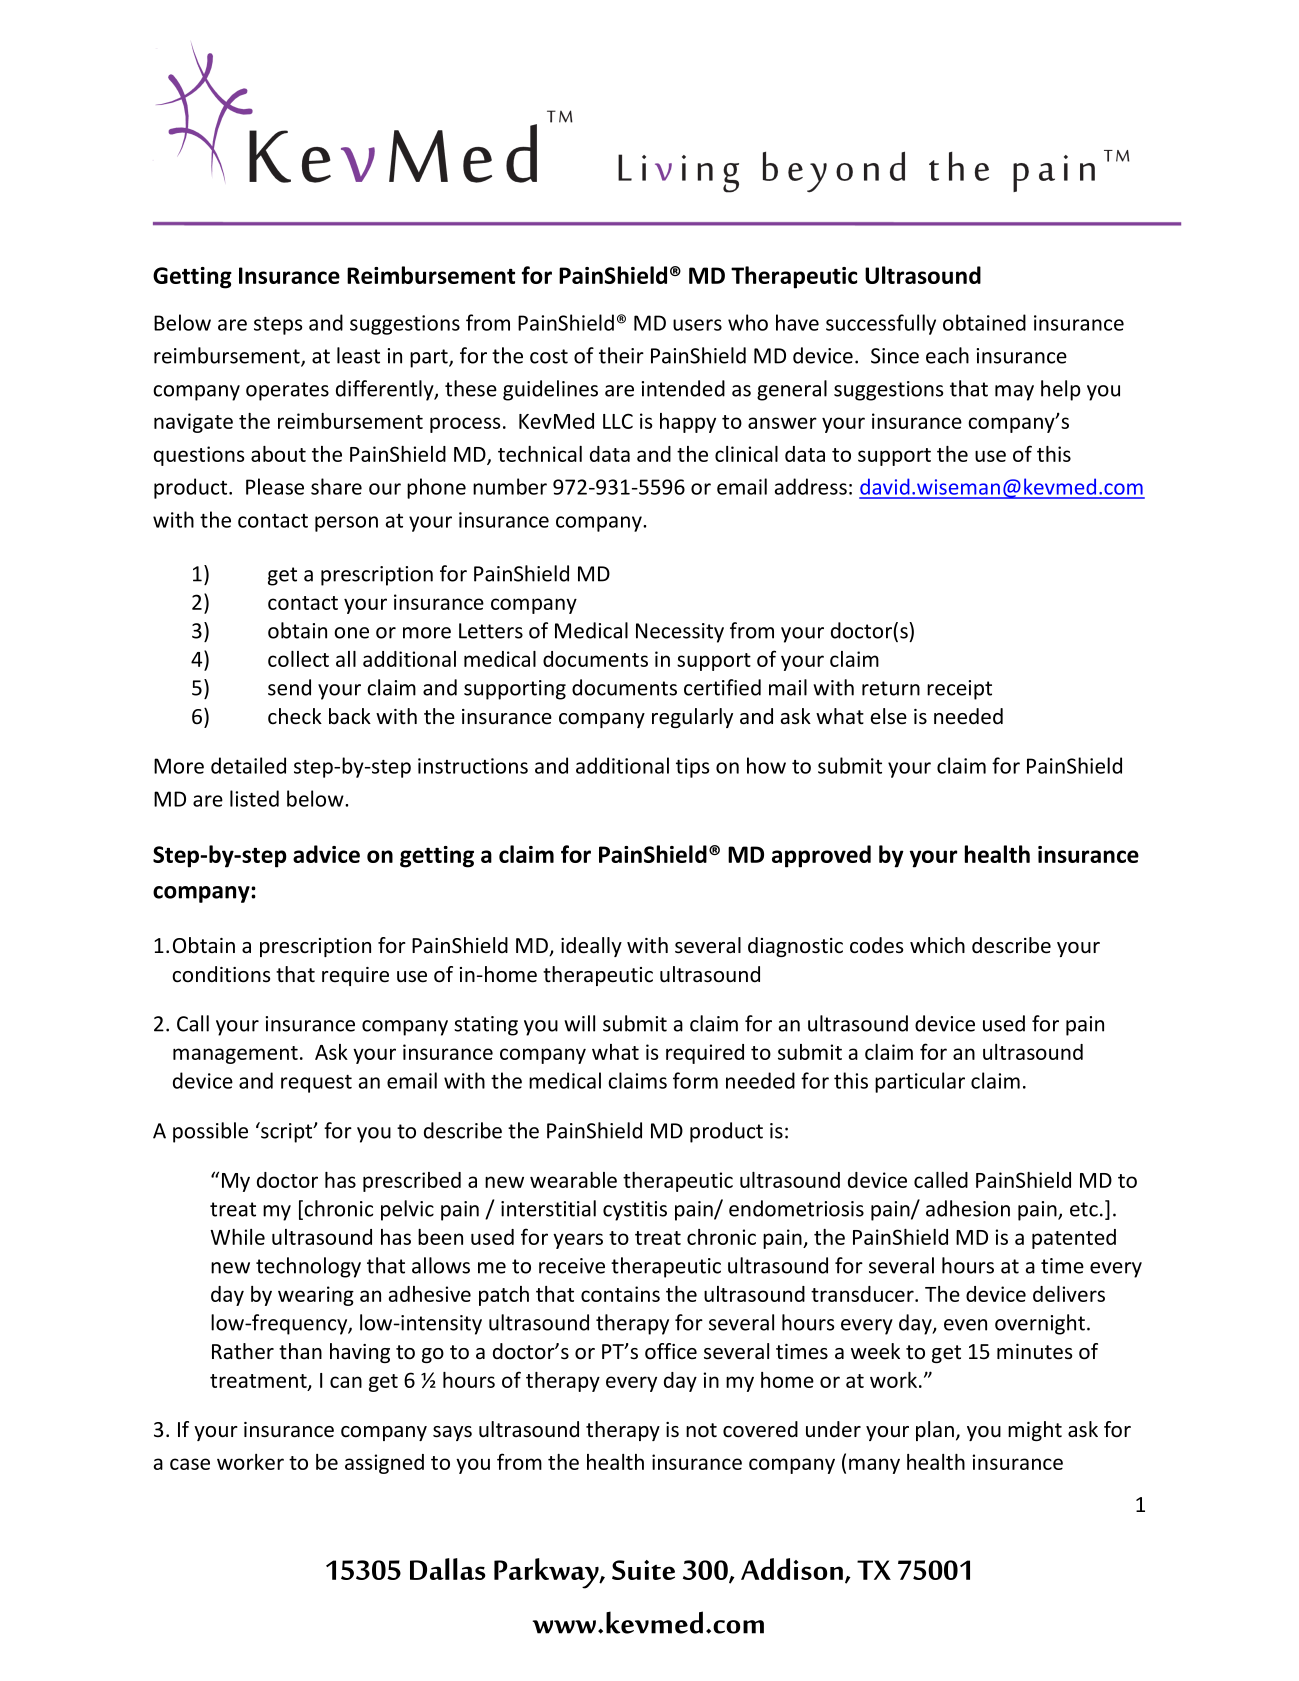 The width and height of the document is (1299, 1681). I want to click on each, so click(947, 355).
